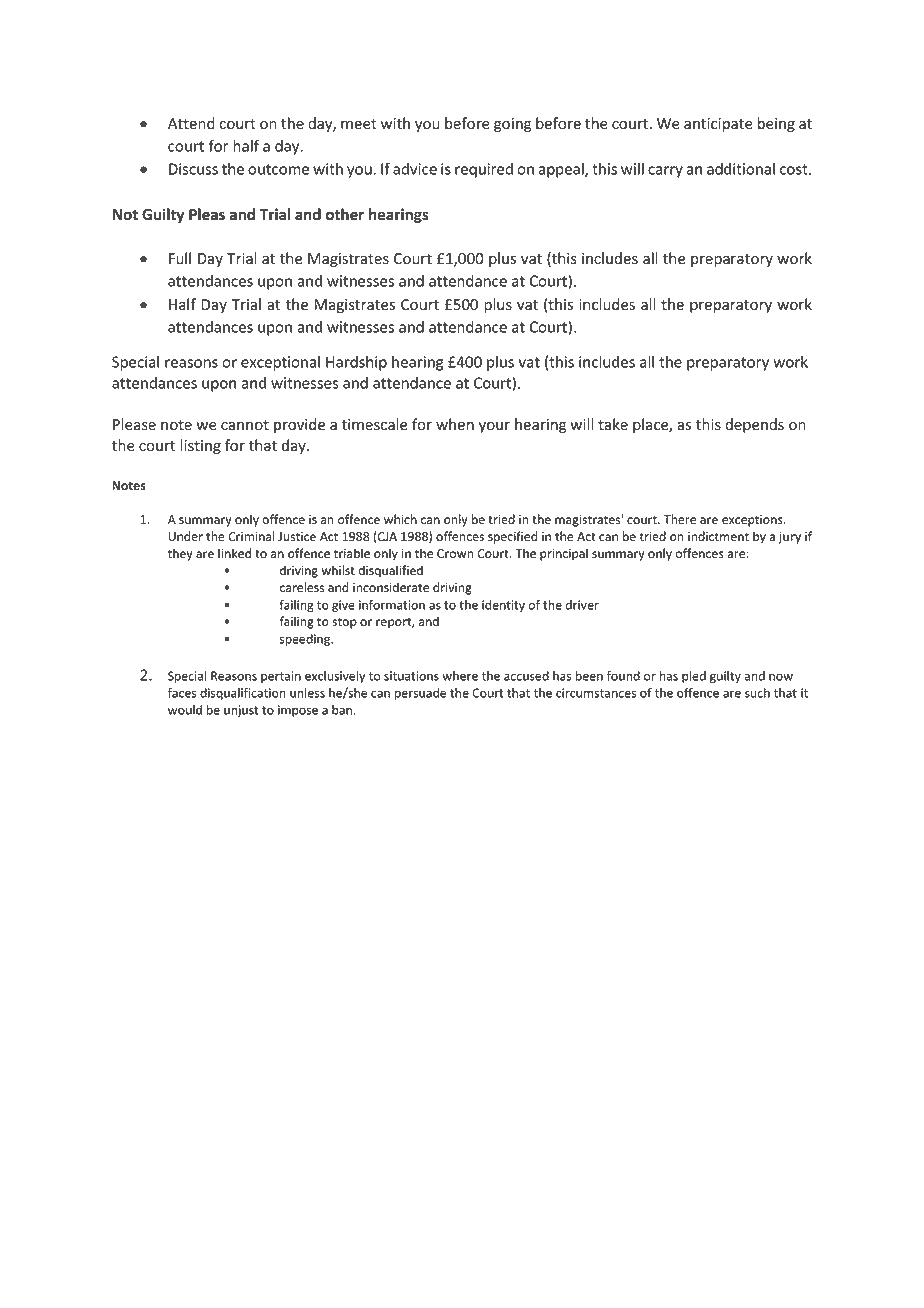 The height and width of the image is (1308, 924). Describe the element at coordinates (718, 536) in the image. I see `indictment` at that location.
